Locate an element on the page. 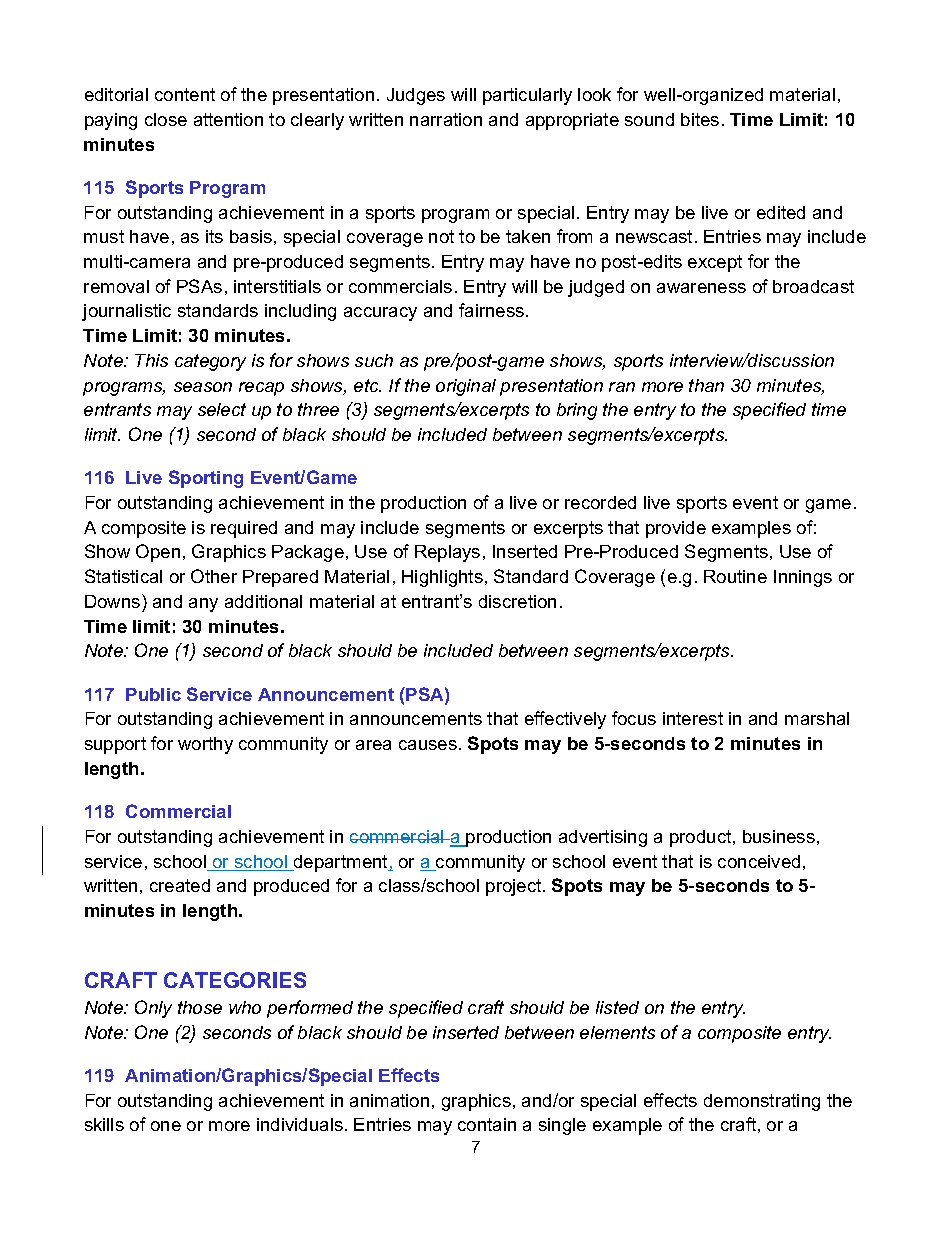 The image size is (952, 1233). narration is located at coordinates (446, 119).
